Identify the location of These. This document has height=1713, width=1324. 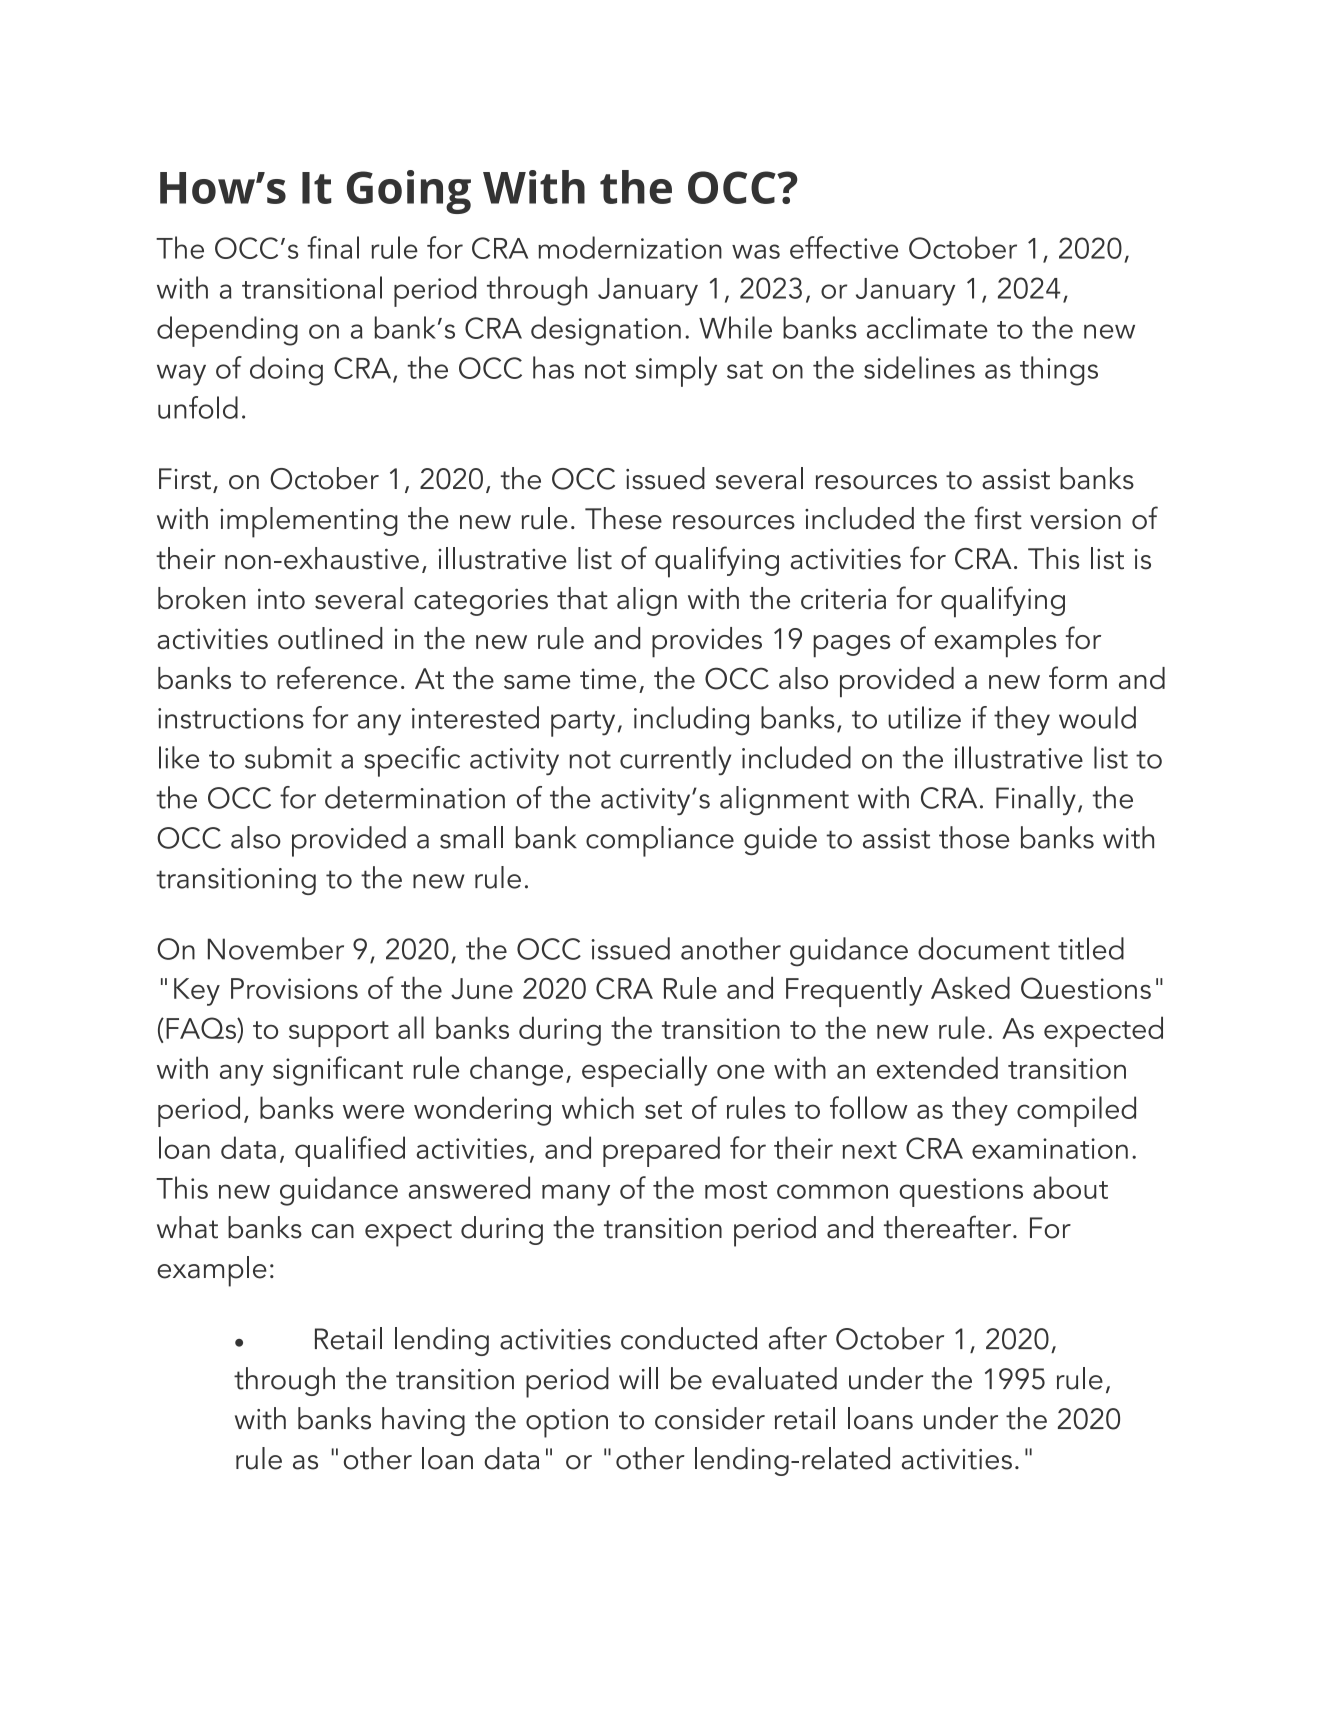
(623, 518).
